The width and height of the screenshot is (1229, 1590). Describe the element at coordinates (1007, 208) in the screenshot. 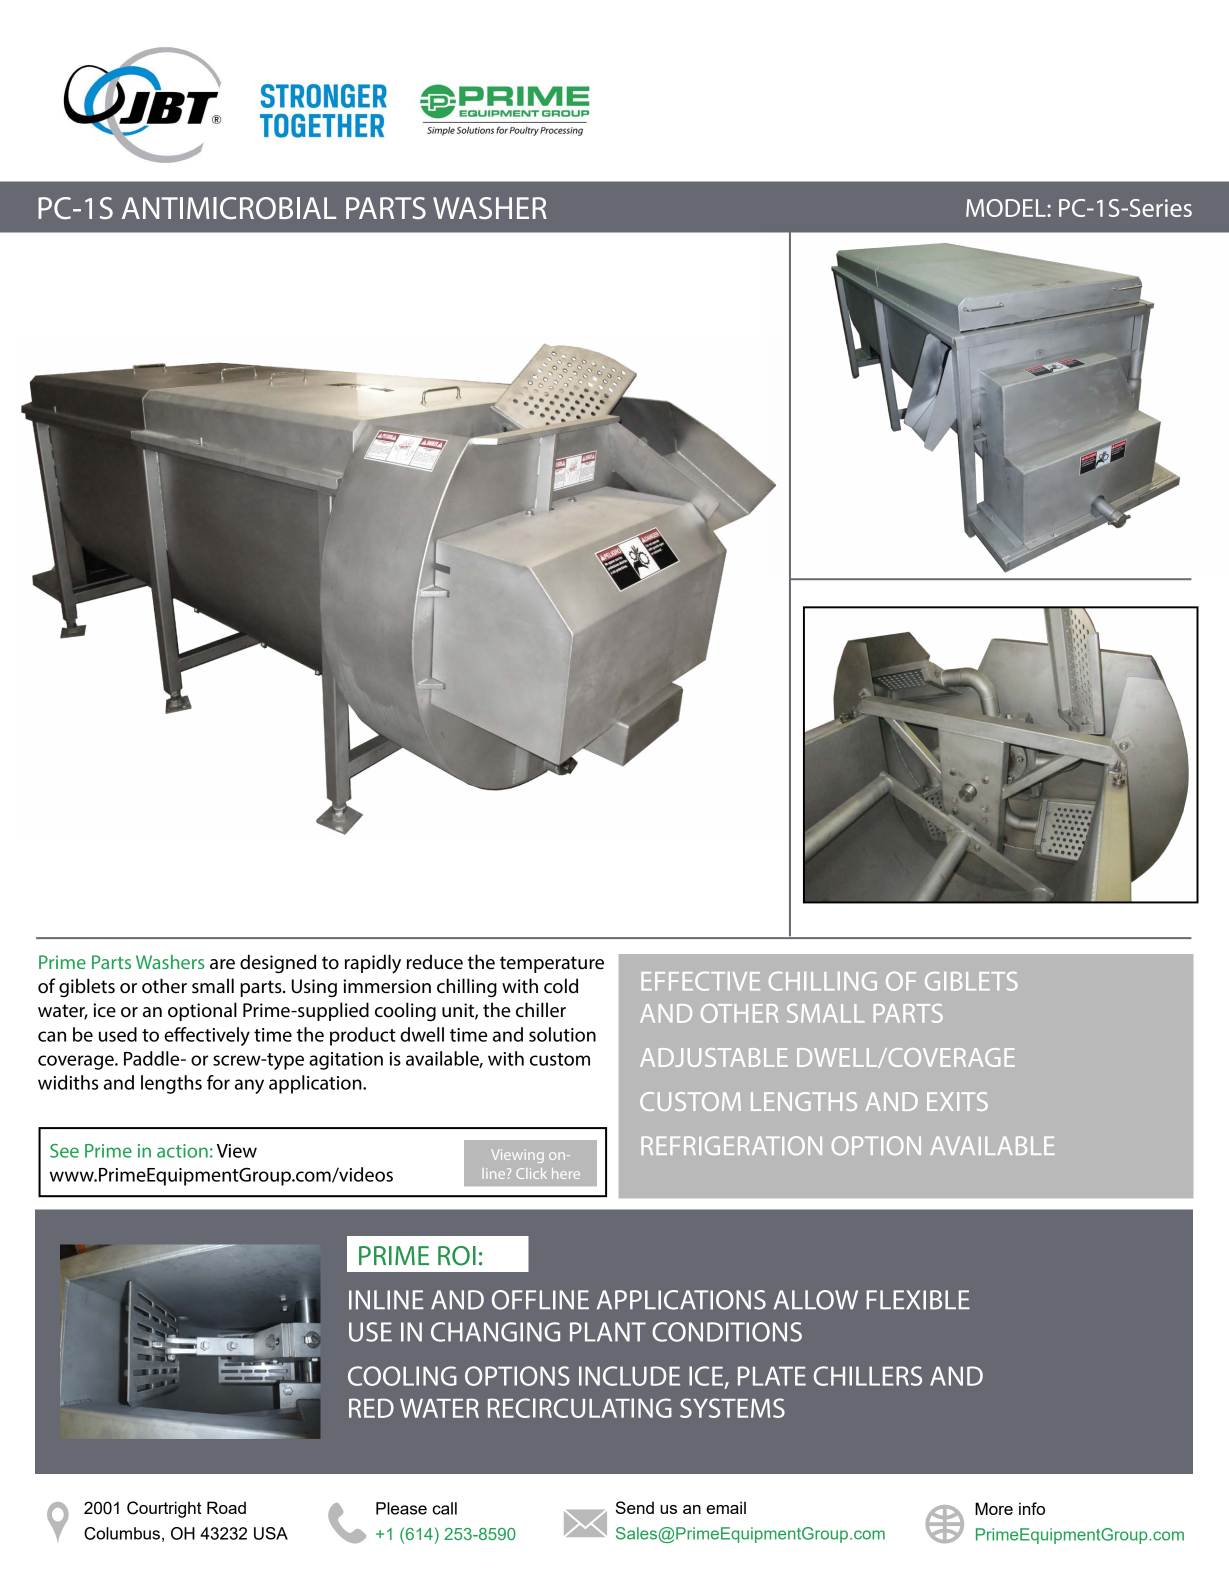

I see `MODEL` at that location.
